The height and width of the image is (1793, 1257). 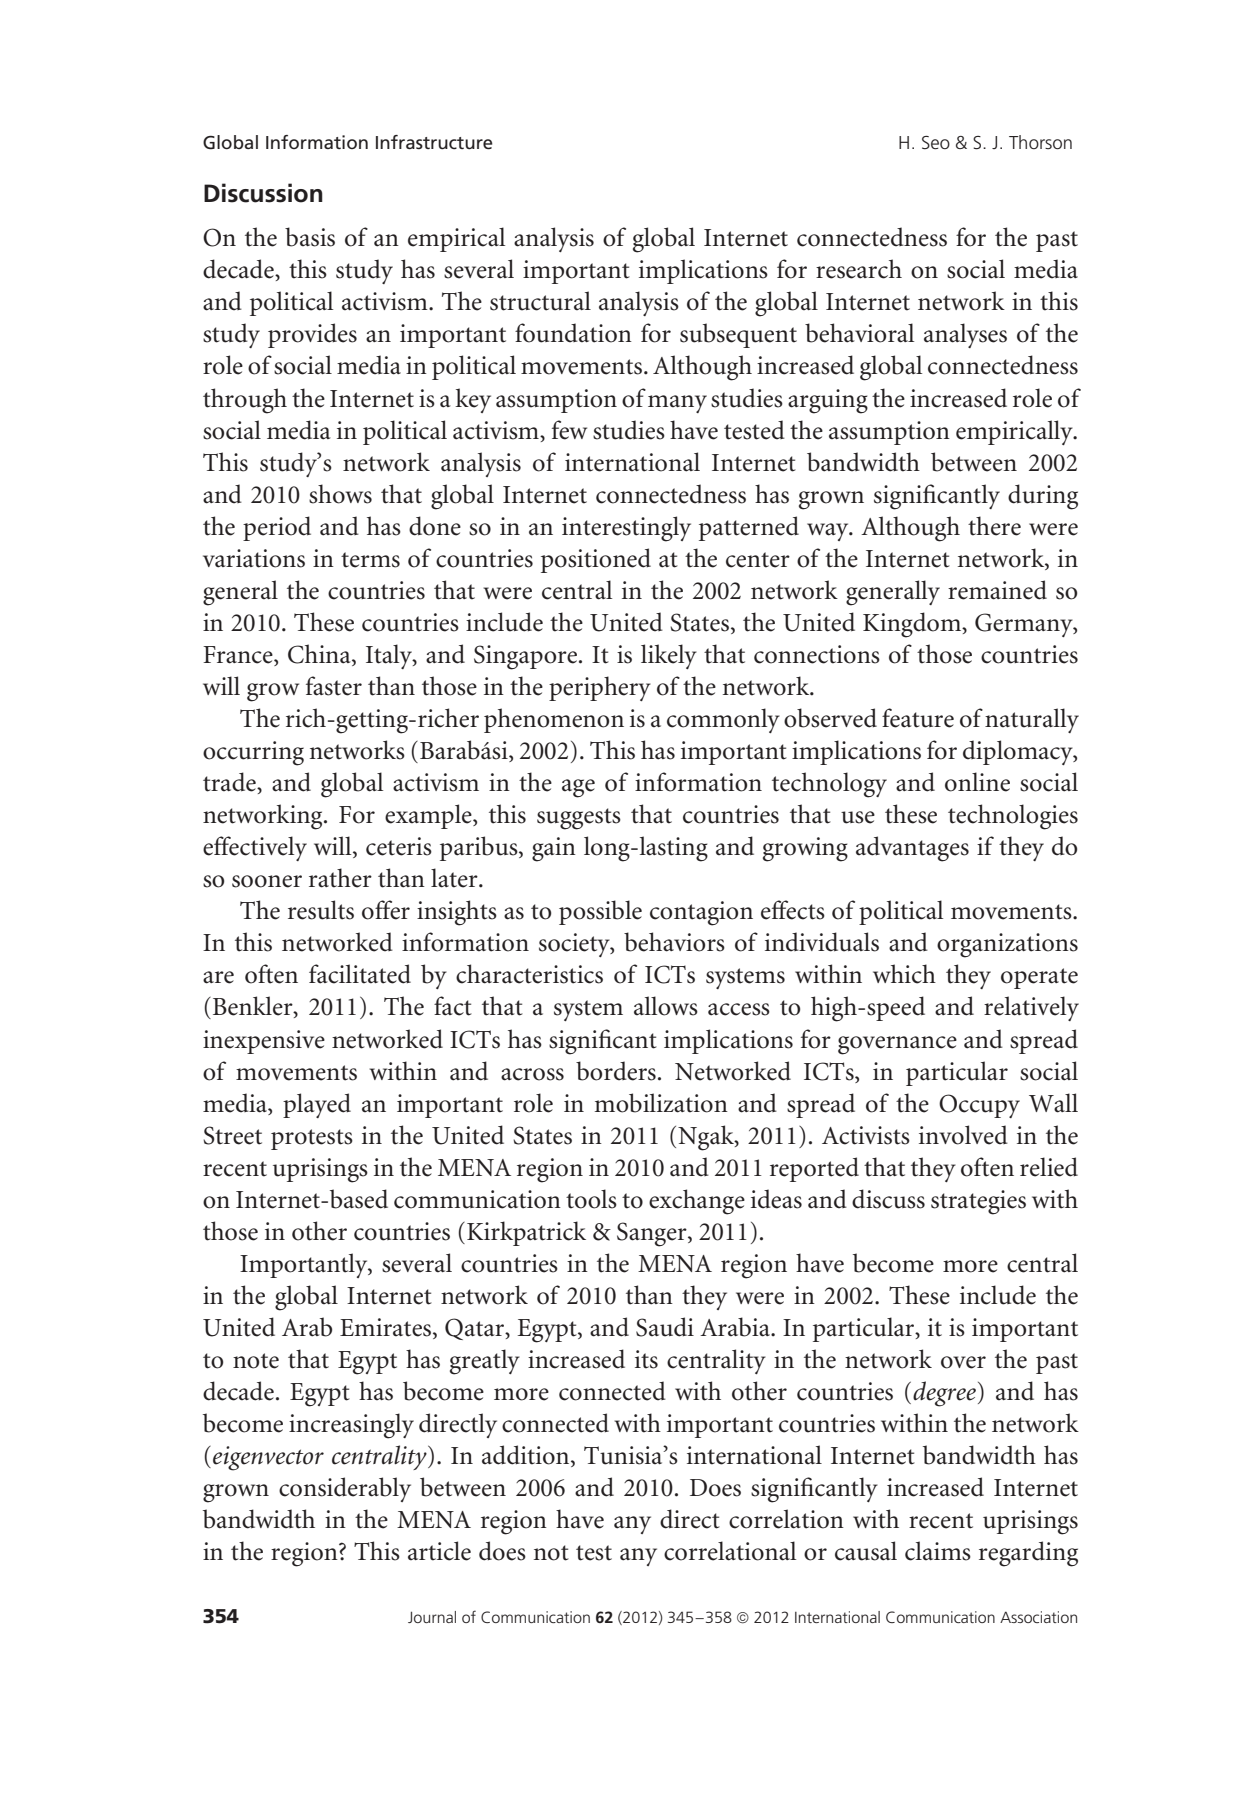 What do you see at coordinates (232, 1135) in the image?
I see `Street` at bounding box center [232, 1135].
